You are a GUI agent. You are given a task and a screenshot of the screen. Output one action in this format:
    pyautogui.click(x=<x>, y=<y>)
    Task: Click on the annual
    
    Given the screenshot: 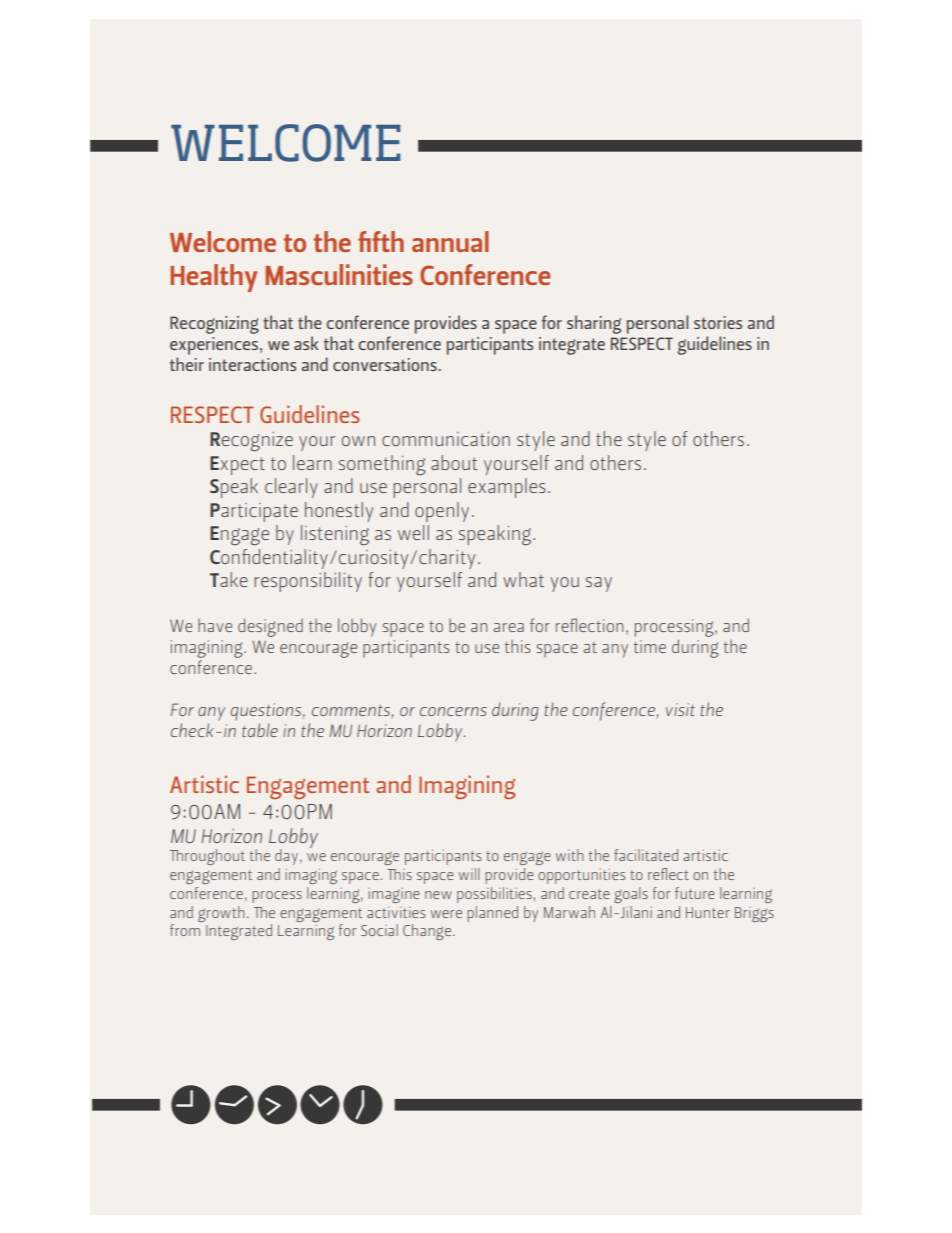 What is the action you would take?
    pyautogui.click(x=450, y=241)
